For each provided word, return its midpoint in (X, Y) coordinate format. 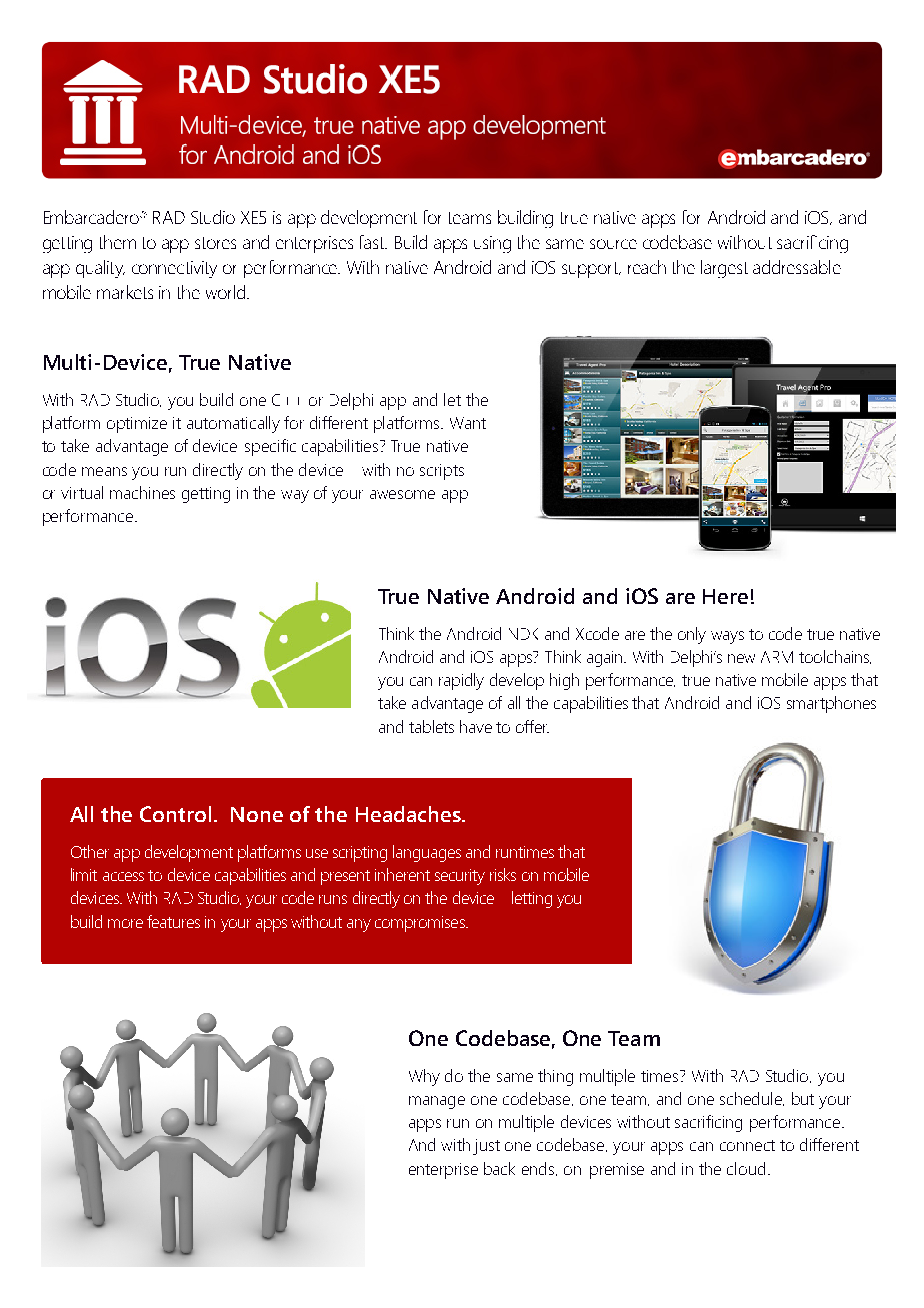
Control (175, 814)
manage (437, 1102)
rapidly (461, 681)
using (492, 244)
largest (724, 269)
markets (125, 292)
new (741, 658)
